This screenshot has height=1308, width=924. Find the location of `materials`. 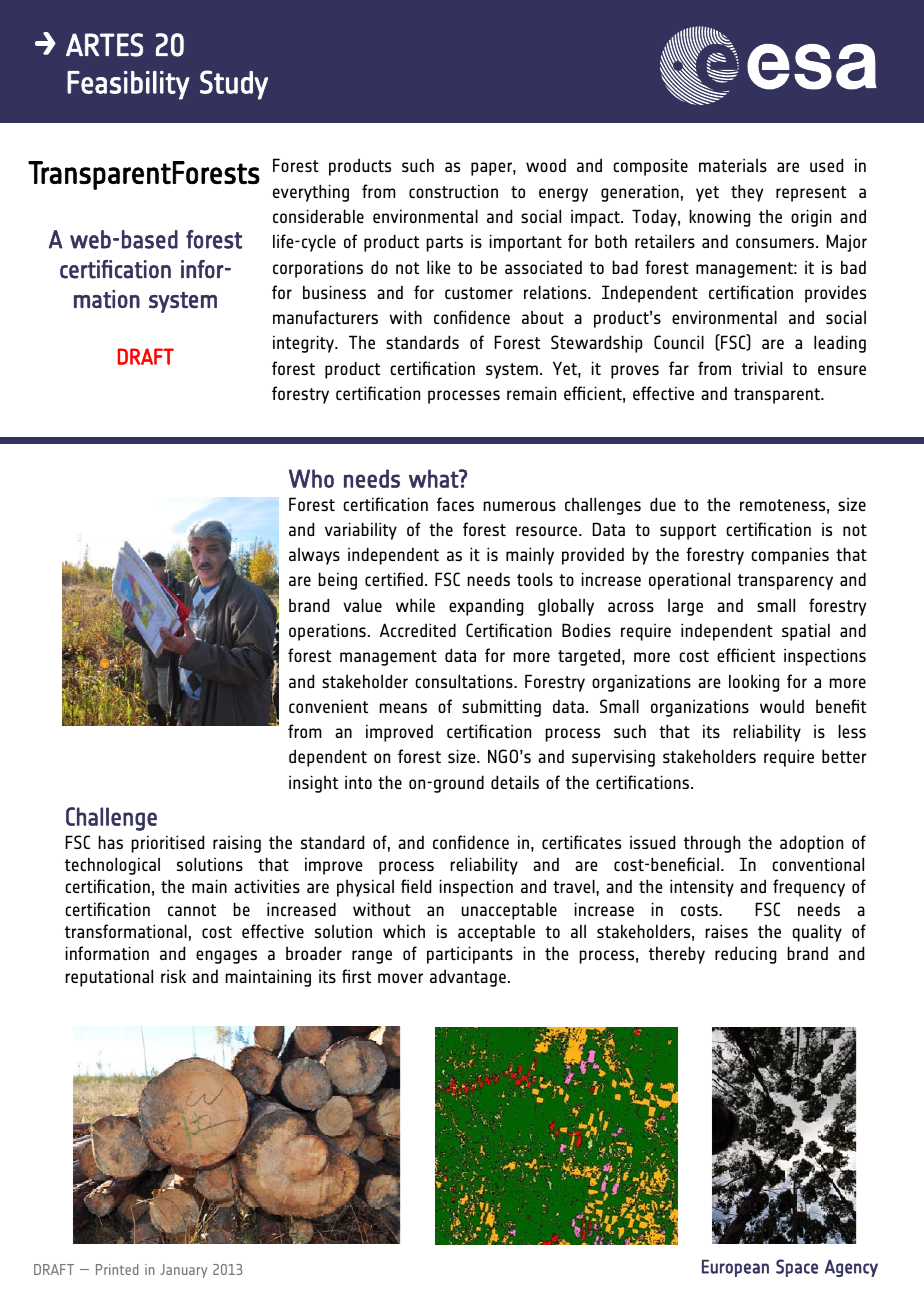

materials is located at coordinates (733, 165).
